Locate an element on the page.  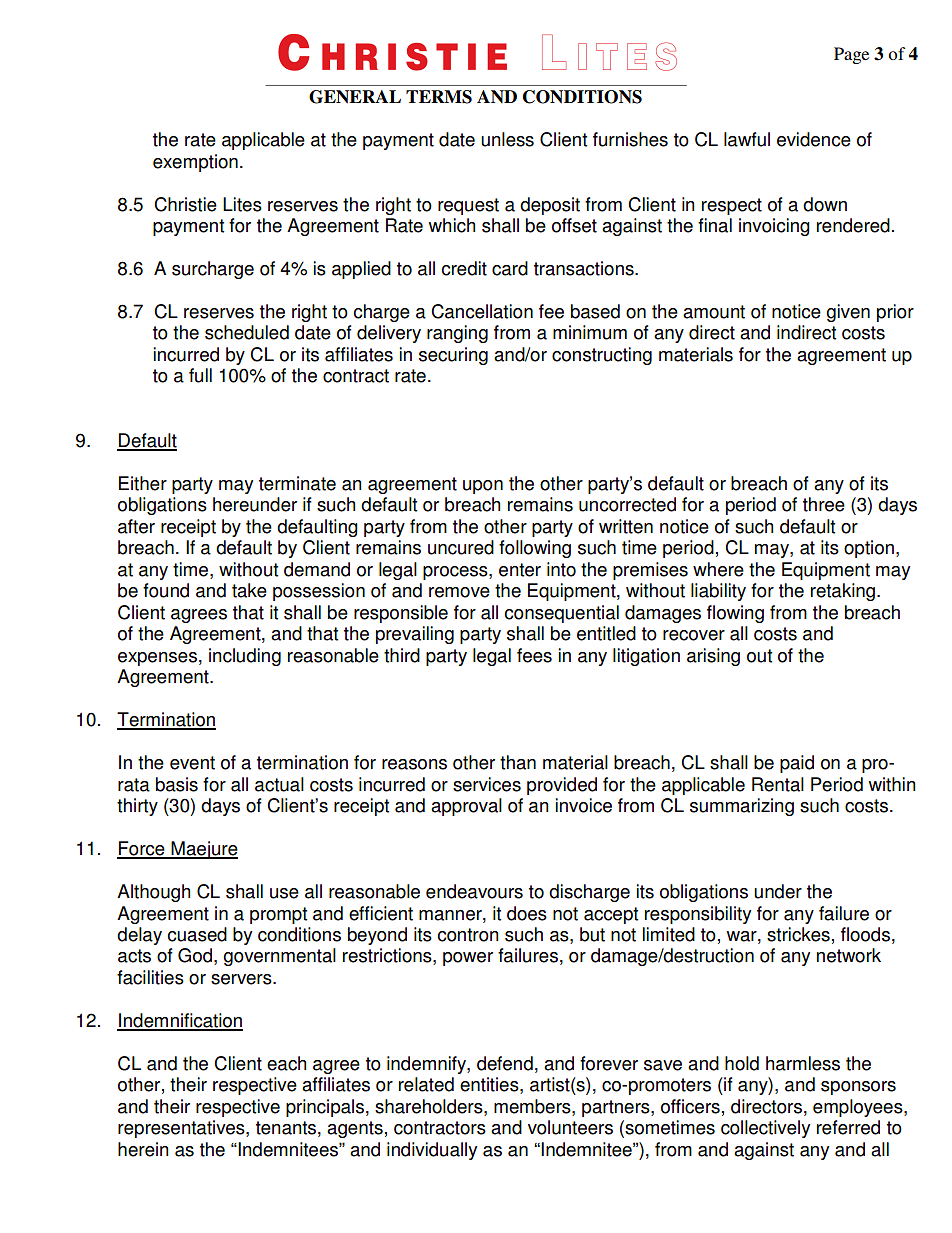
given is located at coordinates (848, 313).
